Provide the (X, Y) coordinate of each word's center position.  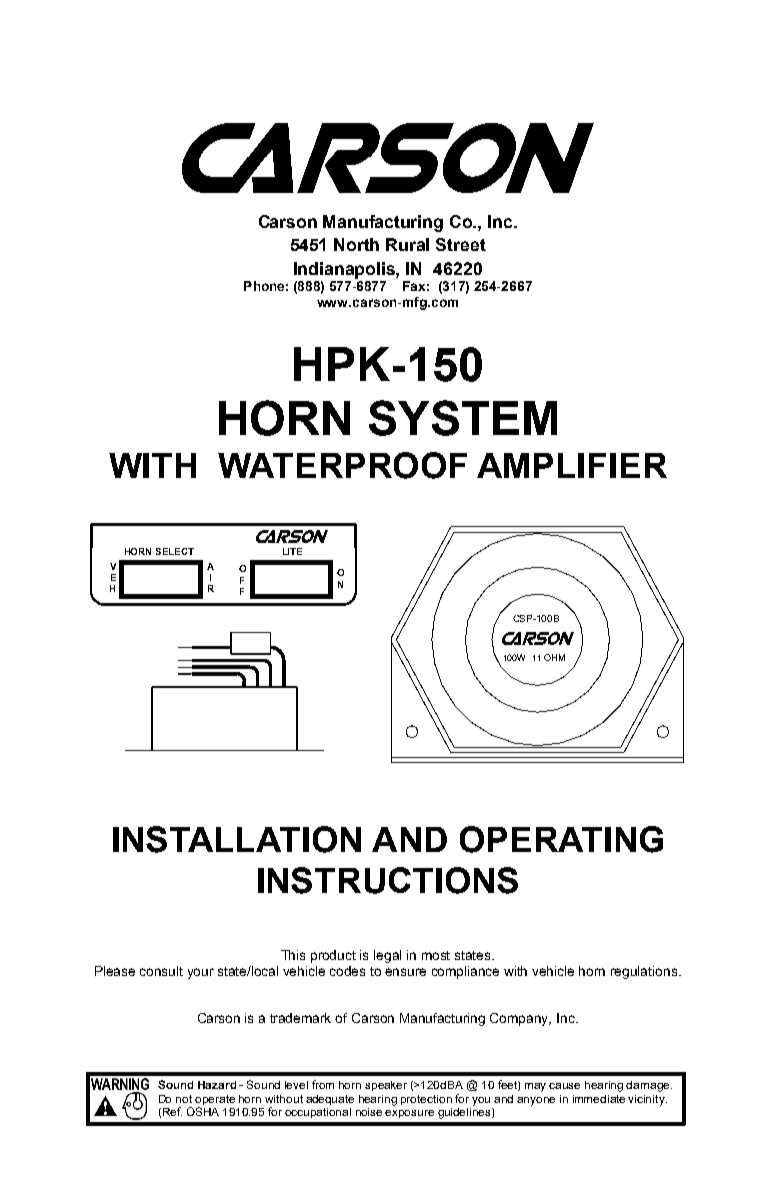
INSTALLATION (237, 839)
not (184, 1099)
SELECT (175, 551)
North (356, 244)
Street (461, 244)
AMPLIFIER (572, 465)
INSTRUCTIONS (388, 880)
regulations (645, 972)
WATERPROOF (342, 465)
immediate (599, 1099)
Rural (407, 244)
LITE (292, 551)
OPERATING (561, 839)
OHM (554, 657)
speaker (386, 1086)
